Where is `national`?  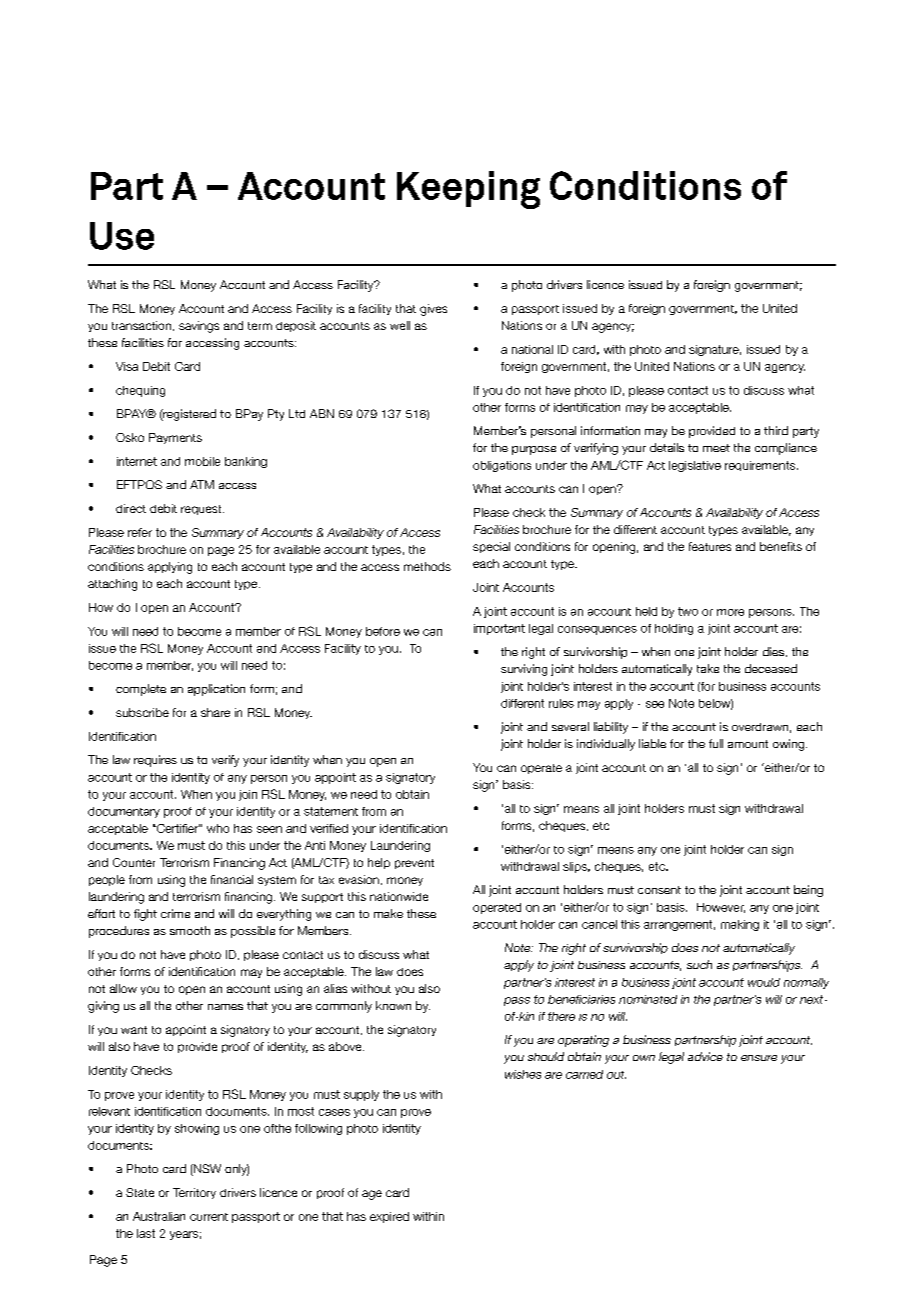 national is located at coordinates (532, 349).
